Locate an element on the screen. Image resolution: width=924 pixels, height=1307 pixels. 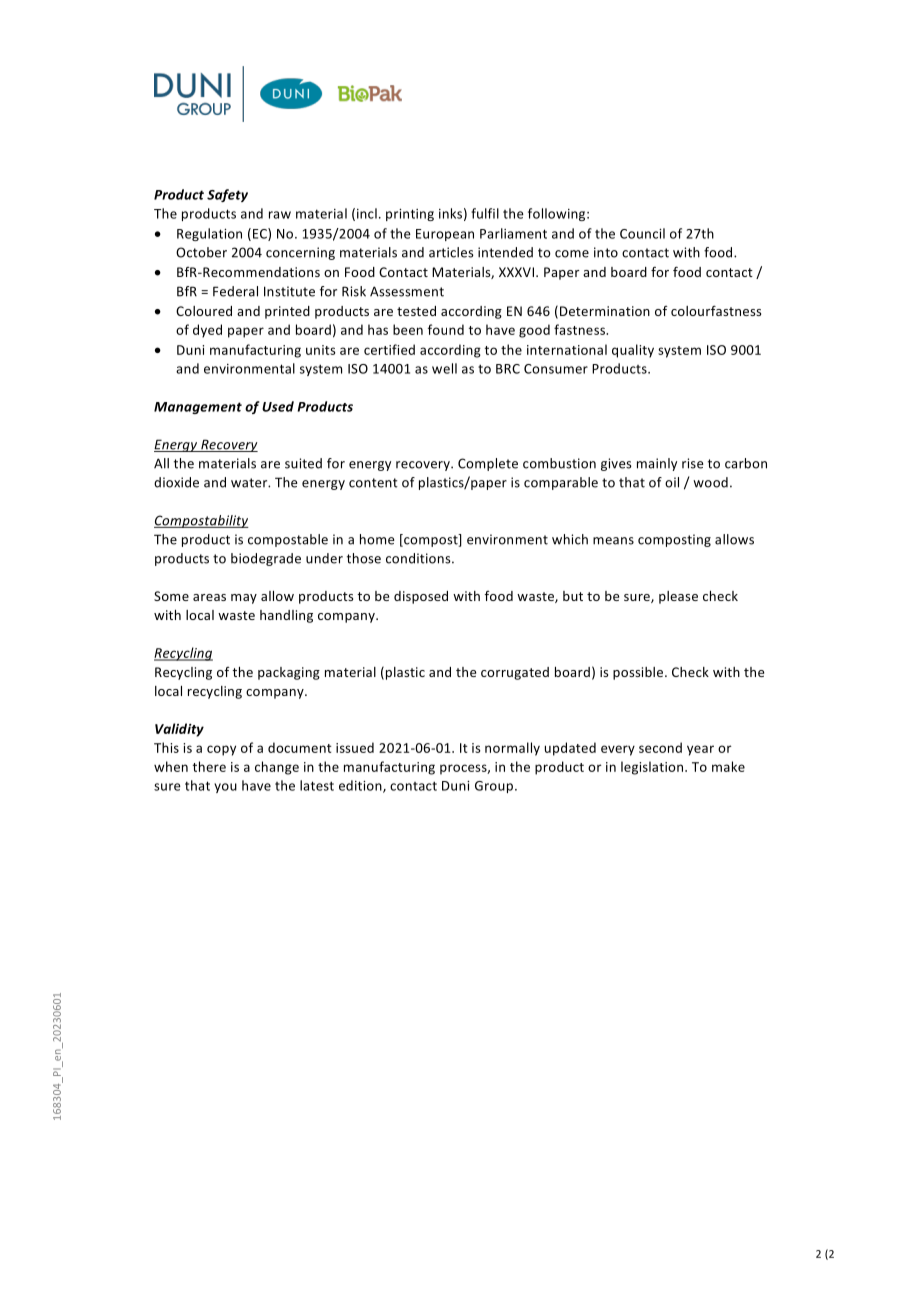
there is located at coordinates (209, 766).
